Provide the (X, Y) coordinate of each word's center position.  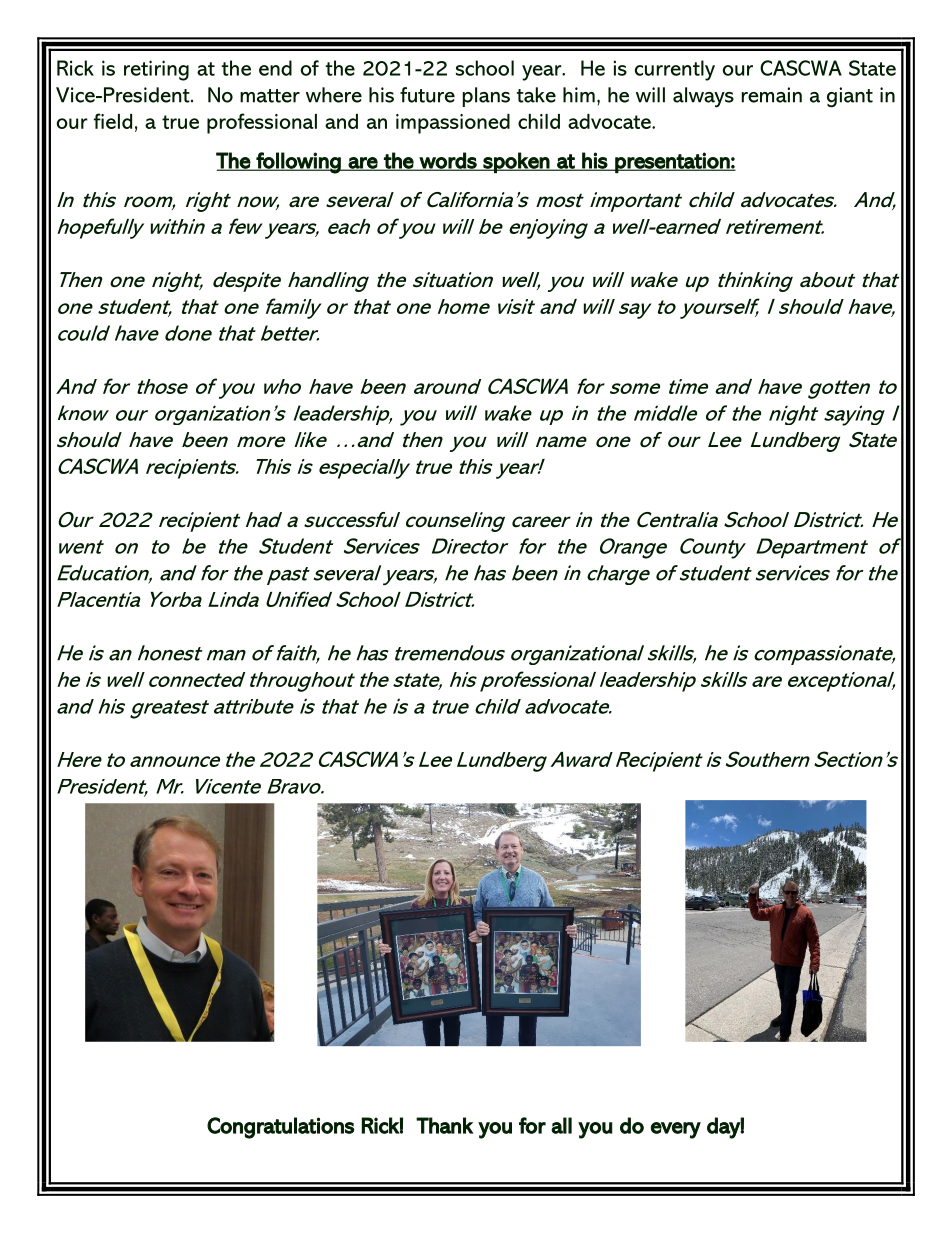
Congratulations (280, 1128)
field (113, 121)
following (298, 163)
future (427, 95)
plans (486, 97)
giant (850, 97)
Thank (444, 1125)
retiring (156, 70)
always (703, 97)
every (675, 1130)
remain (771, 95)
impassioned (453, 124)
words (448, 161)
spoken (516, 163)
